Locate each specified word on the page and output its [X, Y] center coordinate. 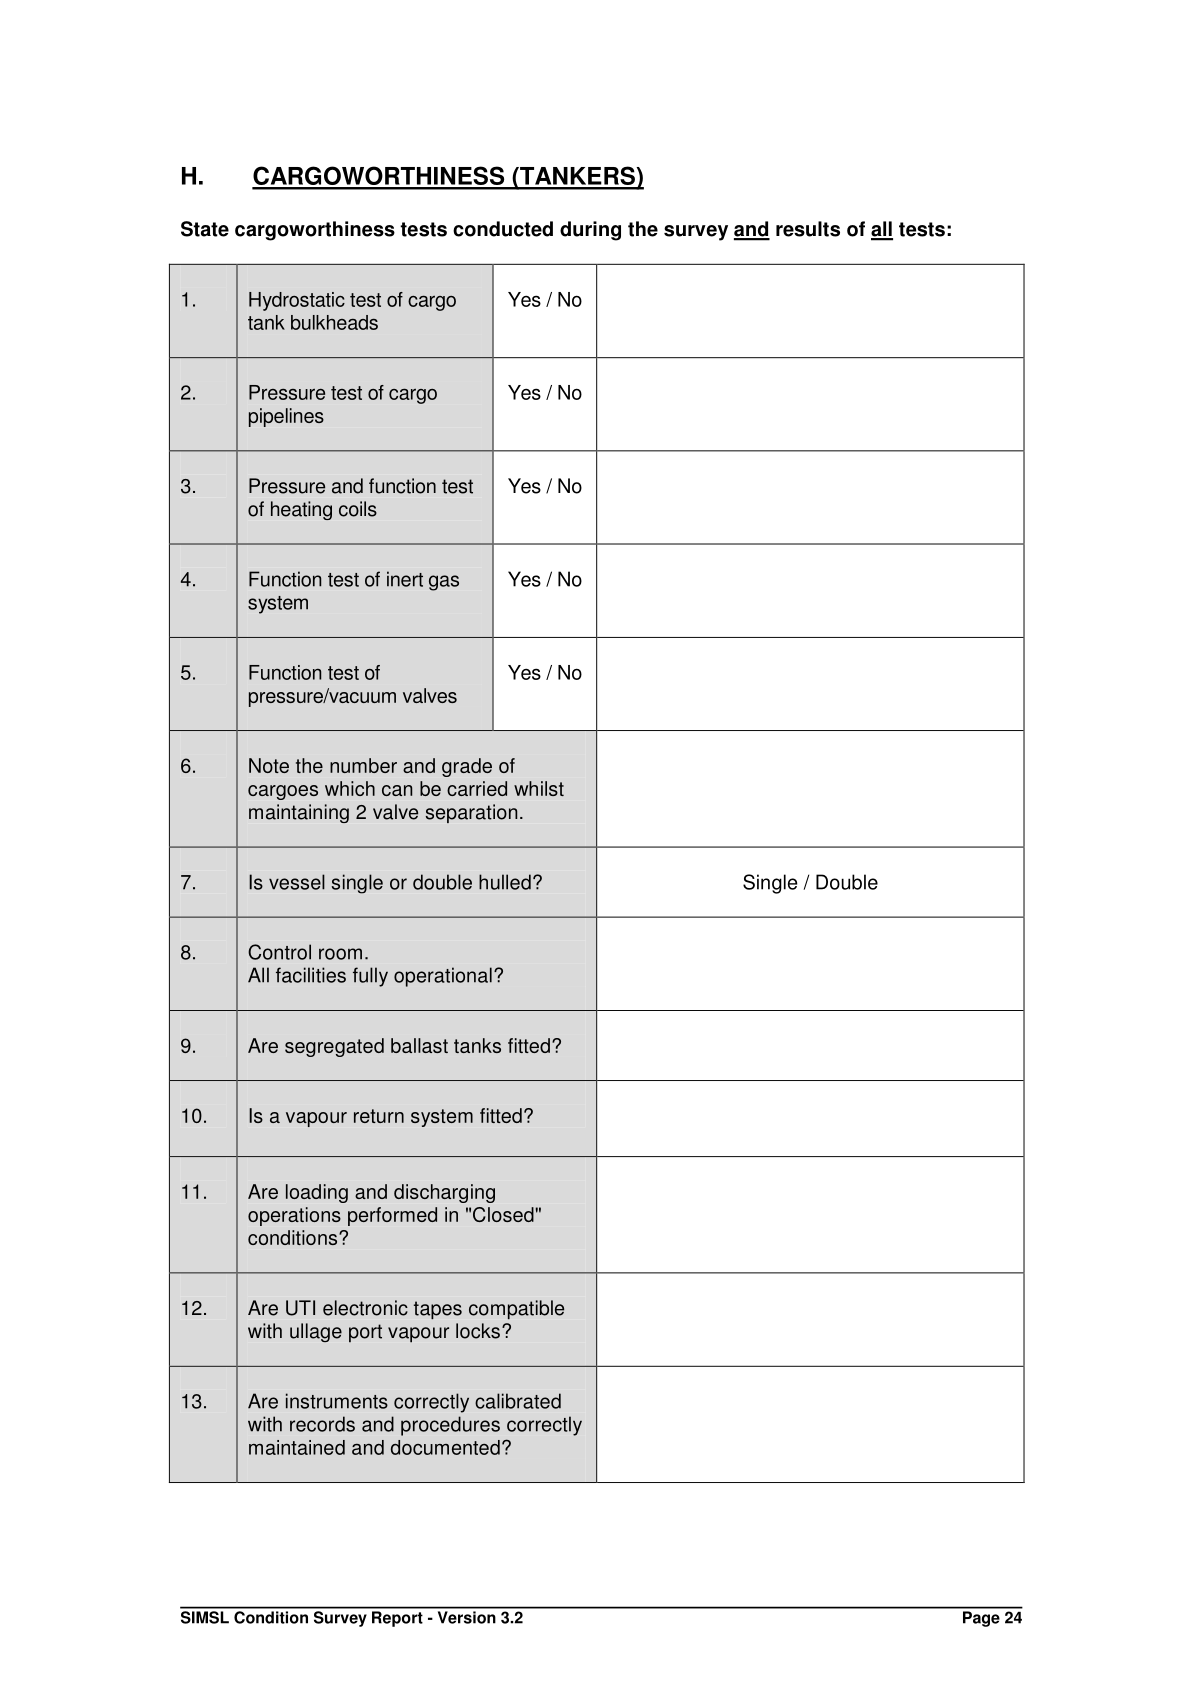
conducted [503, 229]
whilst [539, 788]
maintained [297, 1447]
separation [471, 813]
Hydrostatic [297, 301]
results [808, 229]
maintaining [299, 813]
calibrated [518, 1401]
